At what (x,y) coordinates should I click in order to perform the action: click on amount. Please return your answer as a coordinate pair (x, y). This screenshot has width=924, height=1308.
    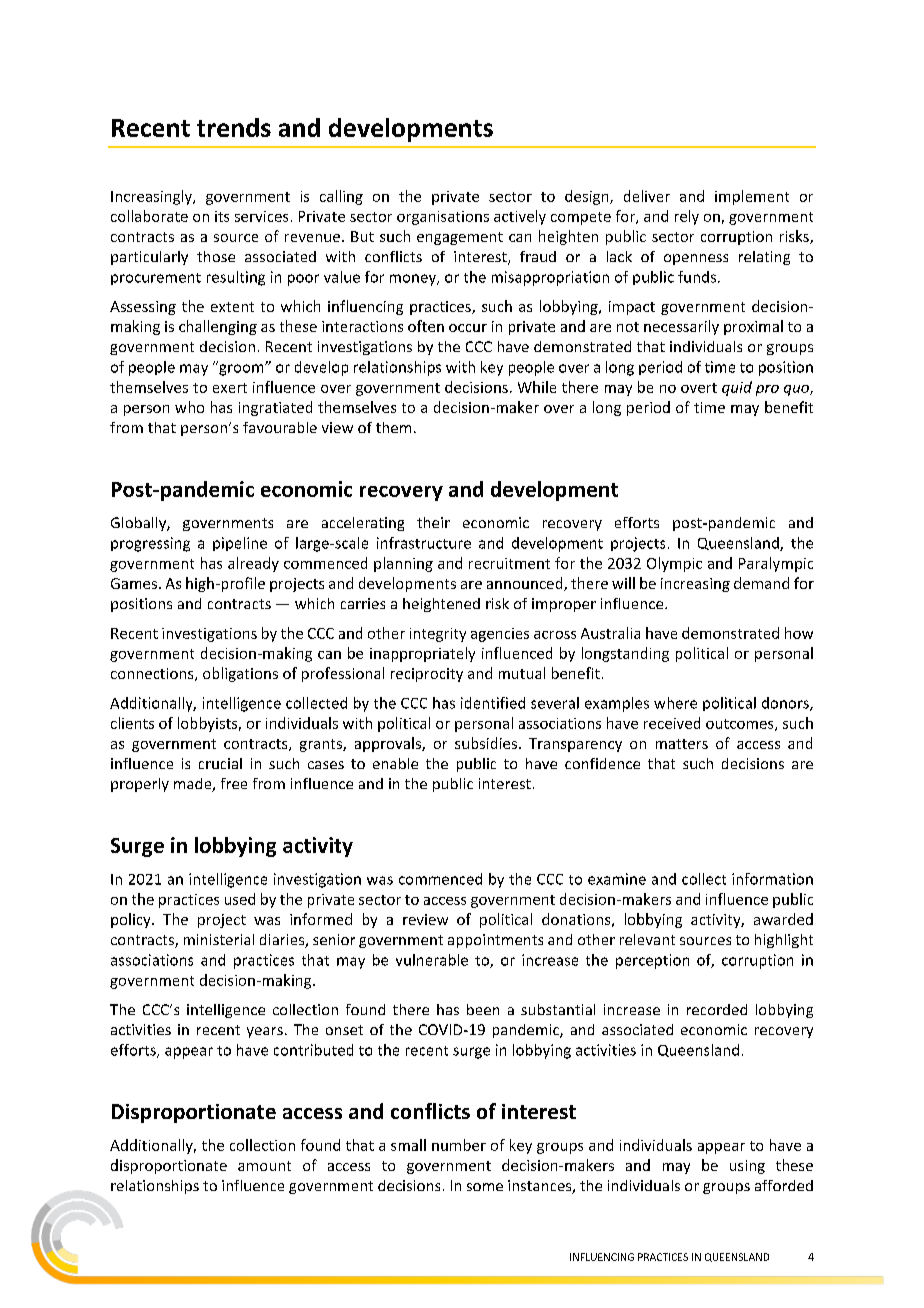
    Looking at the image, I should click on (264, 1166).
